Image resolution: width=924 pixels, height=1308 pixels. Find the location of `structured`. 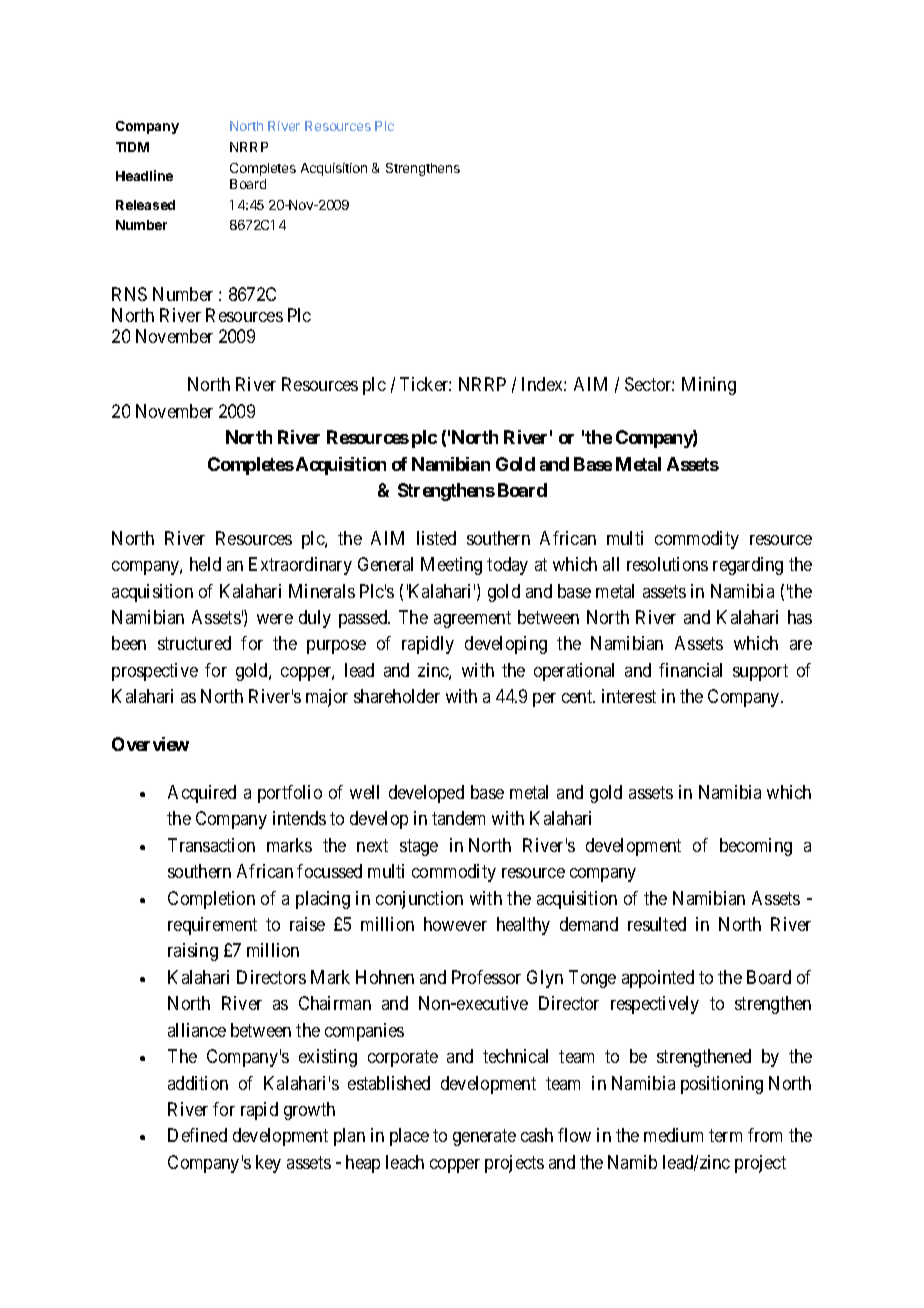

structured is located at coordinates (194, 643).
